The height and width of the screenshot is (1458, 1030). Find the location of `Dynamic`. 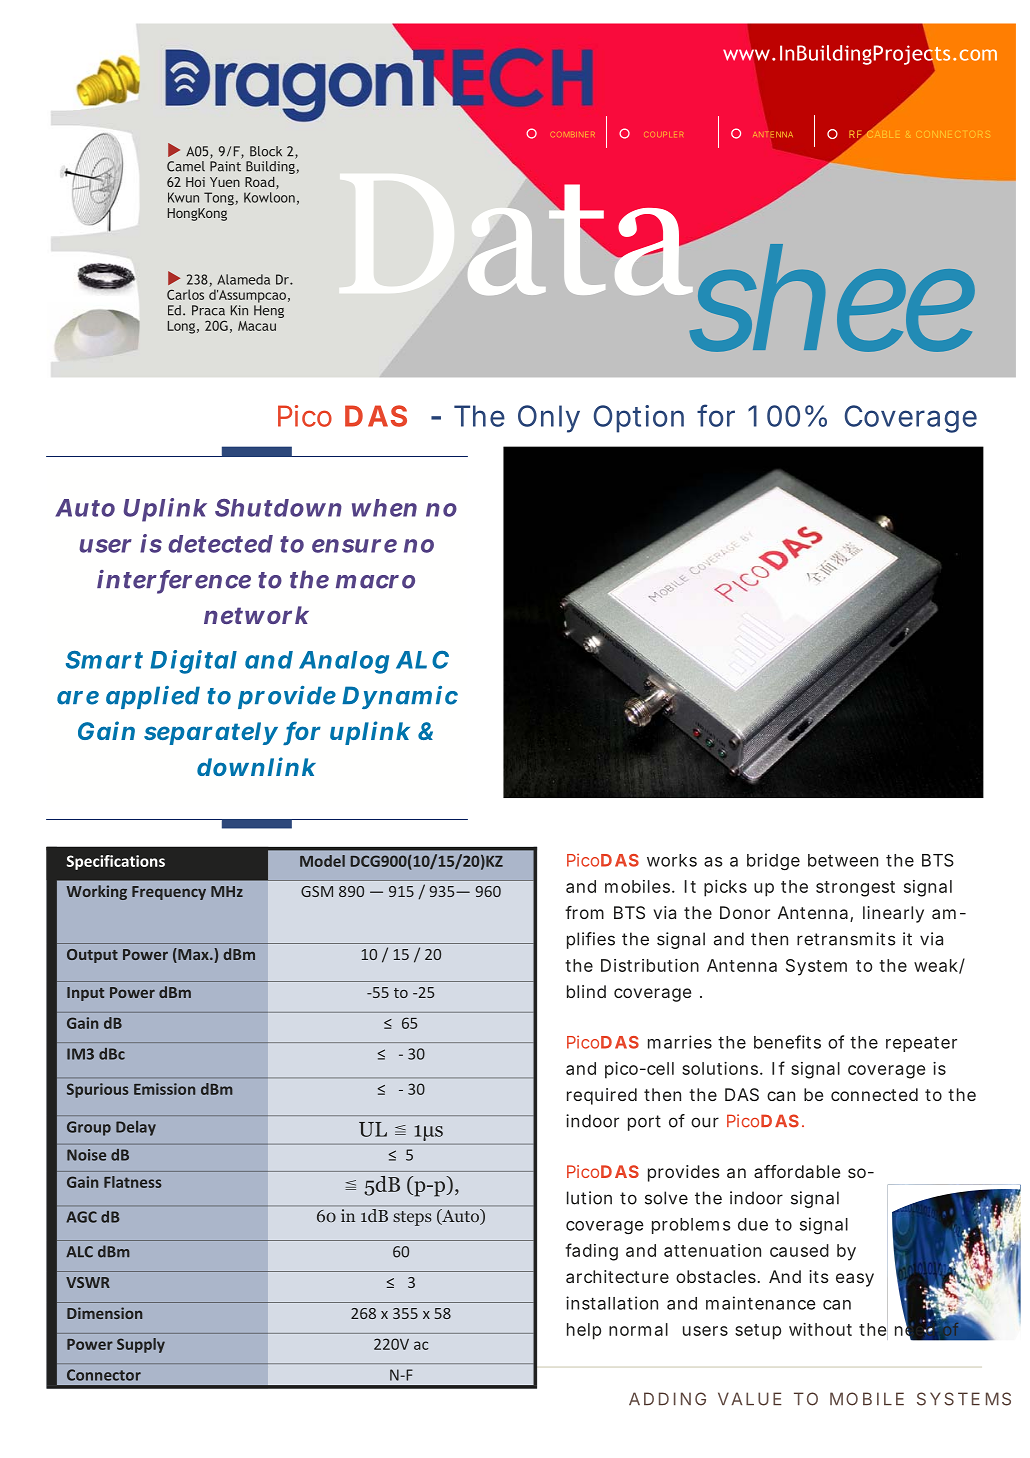

Dynamic is located at coordinates (400, 697).
